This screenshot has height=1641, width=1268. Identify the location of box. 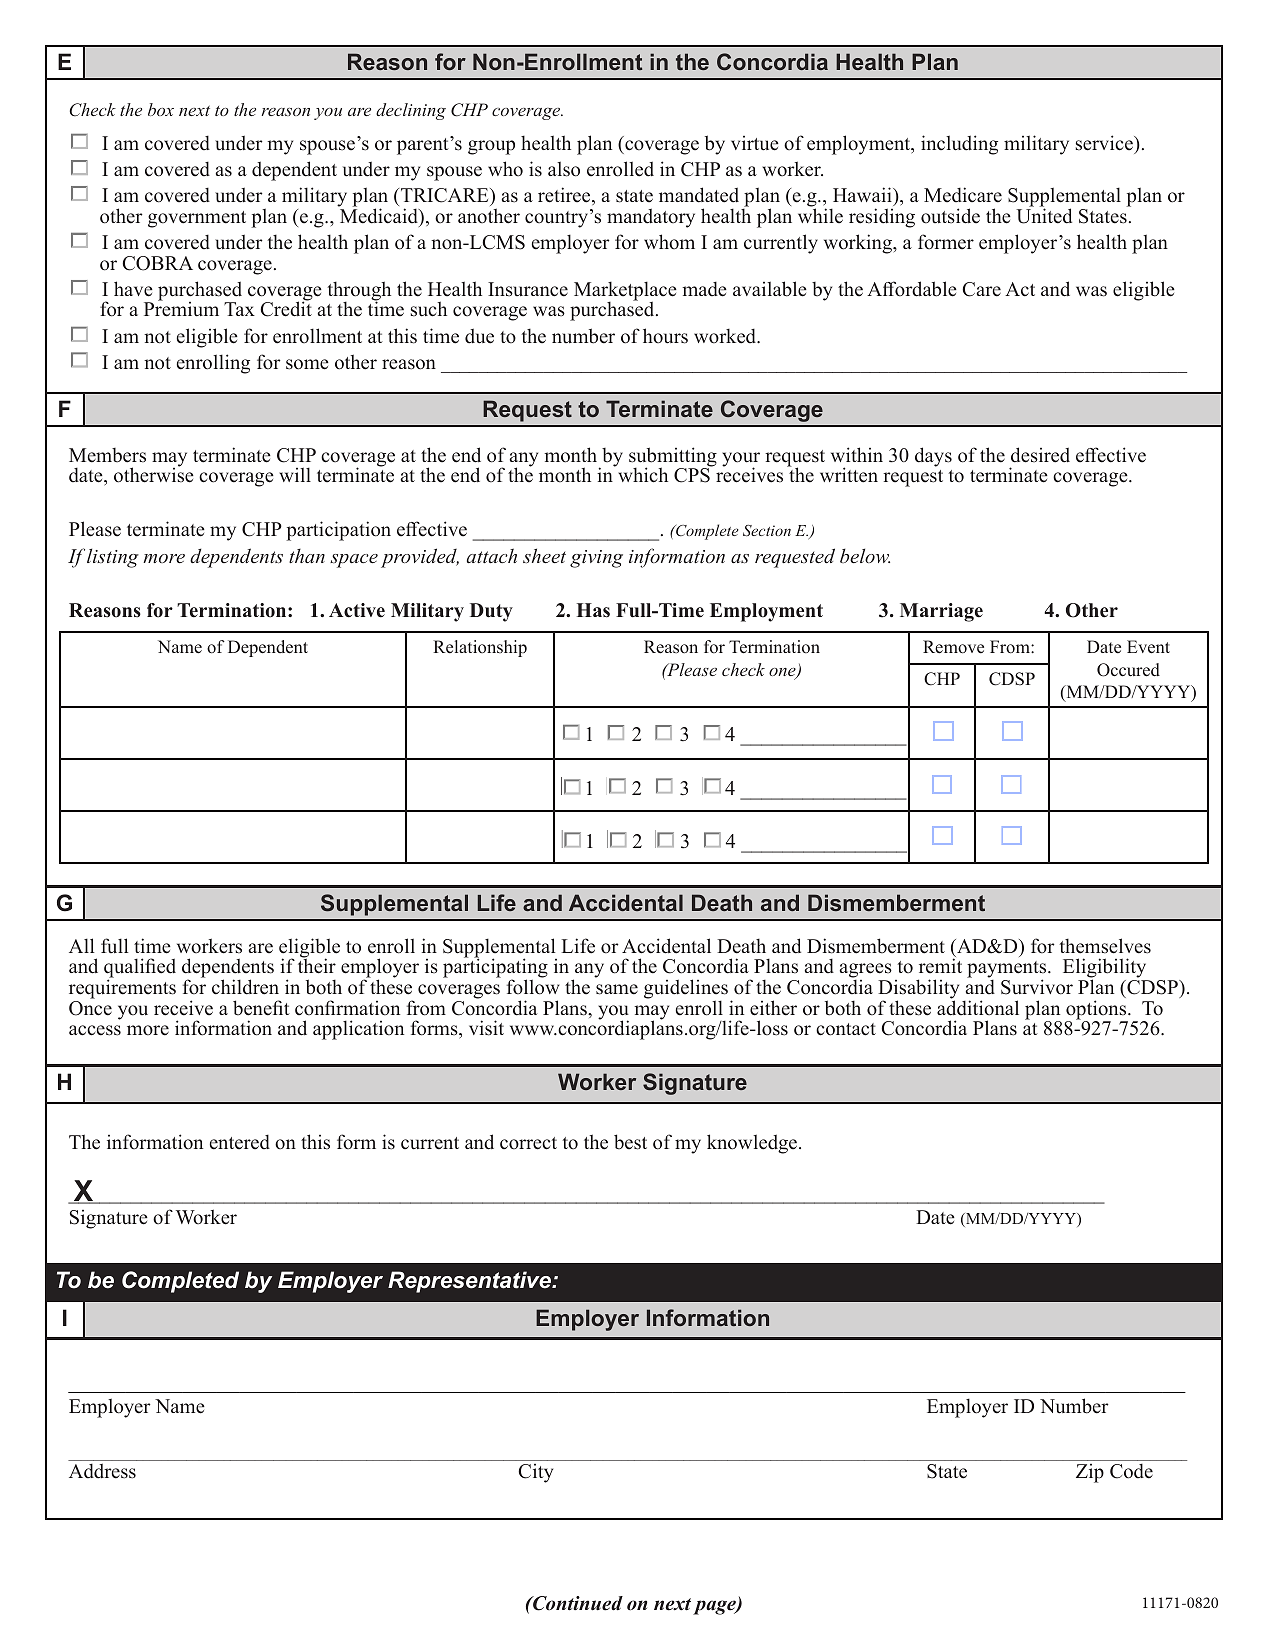
(161, 109).
